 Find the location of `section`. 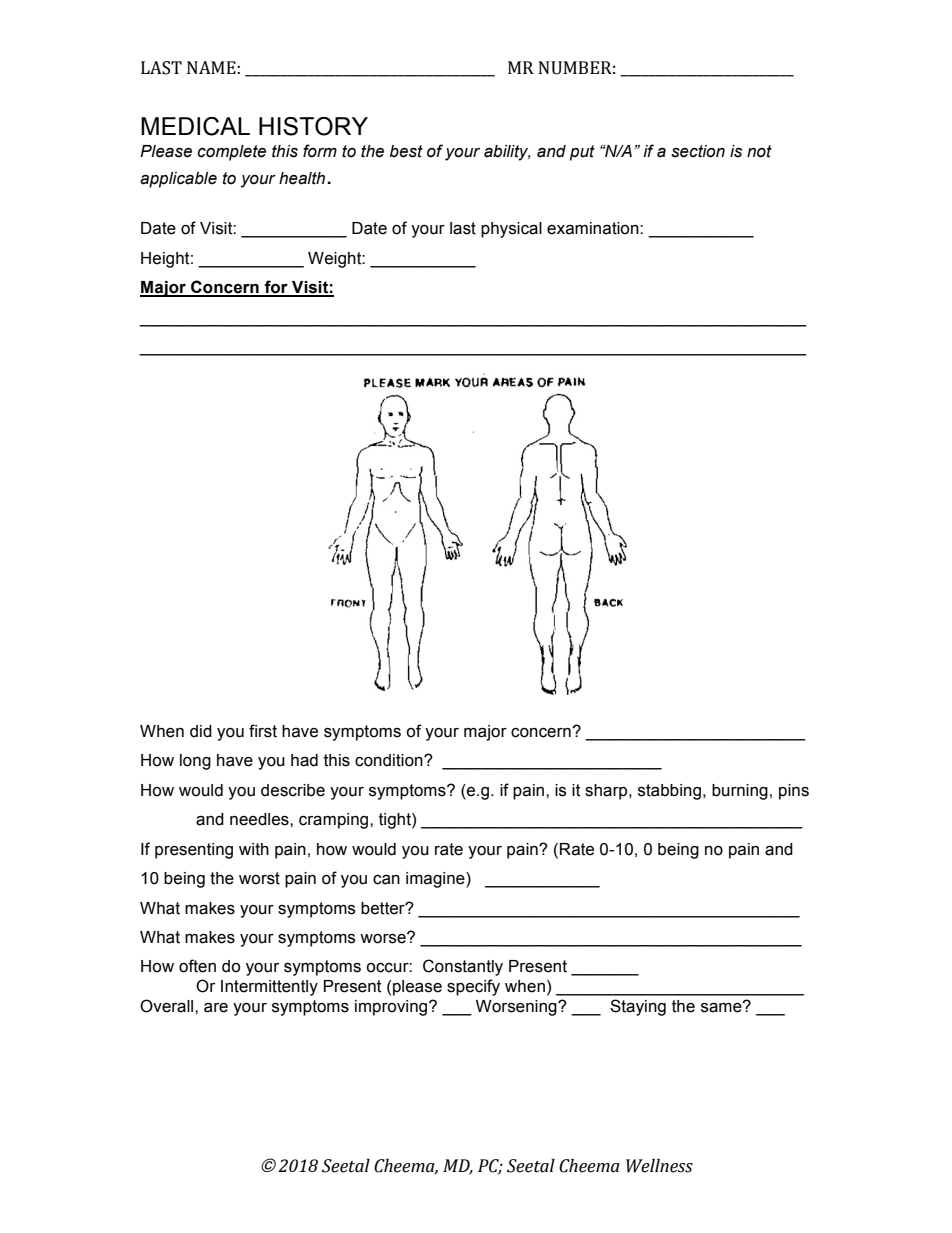

section is located at coordinates (698, 151).
